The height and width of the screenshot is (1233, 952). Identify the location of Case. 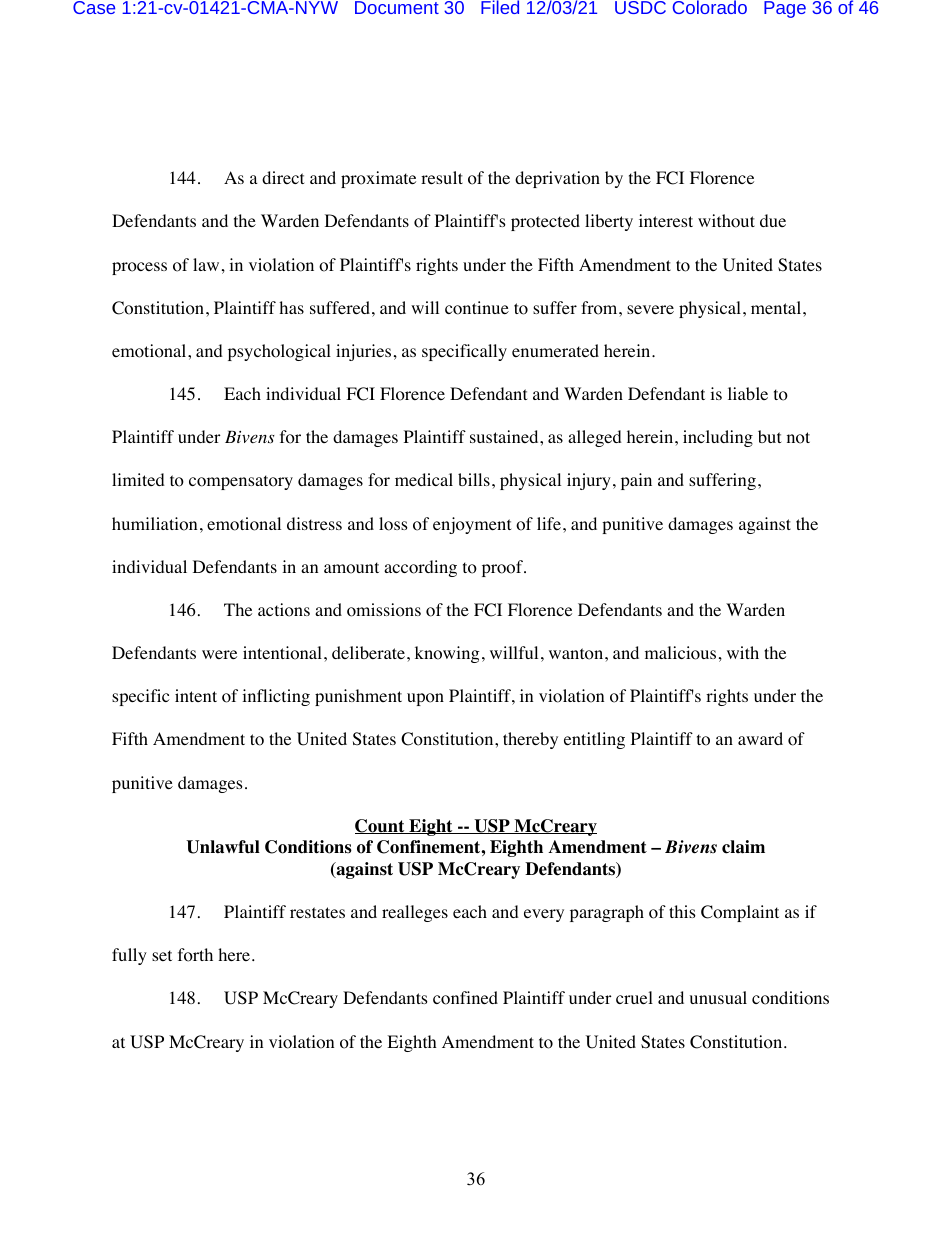
(94, 7).
